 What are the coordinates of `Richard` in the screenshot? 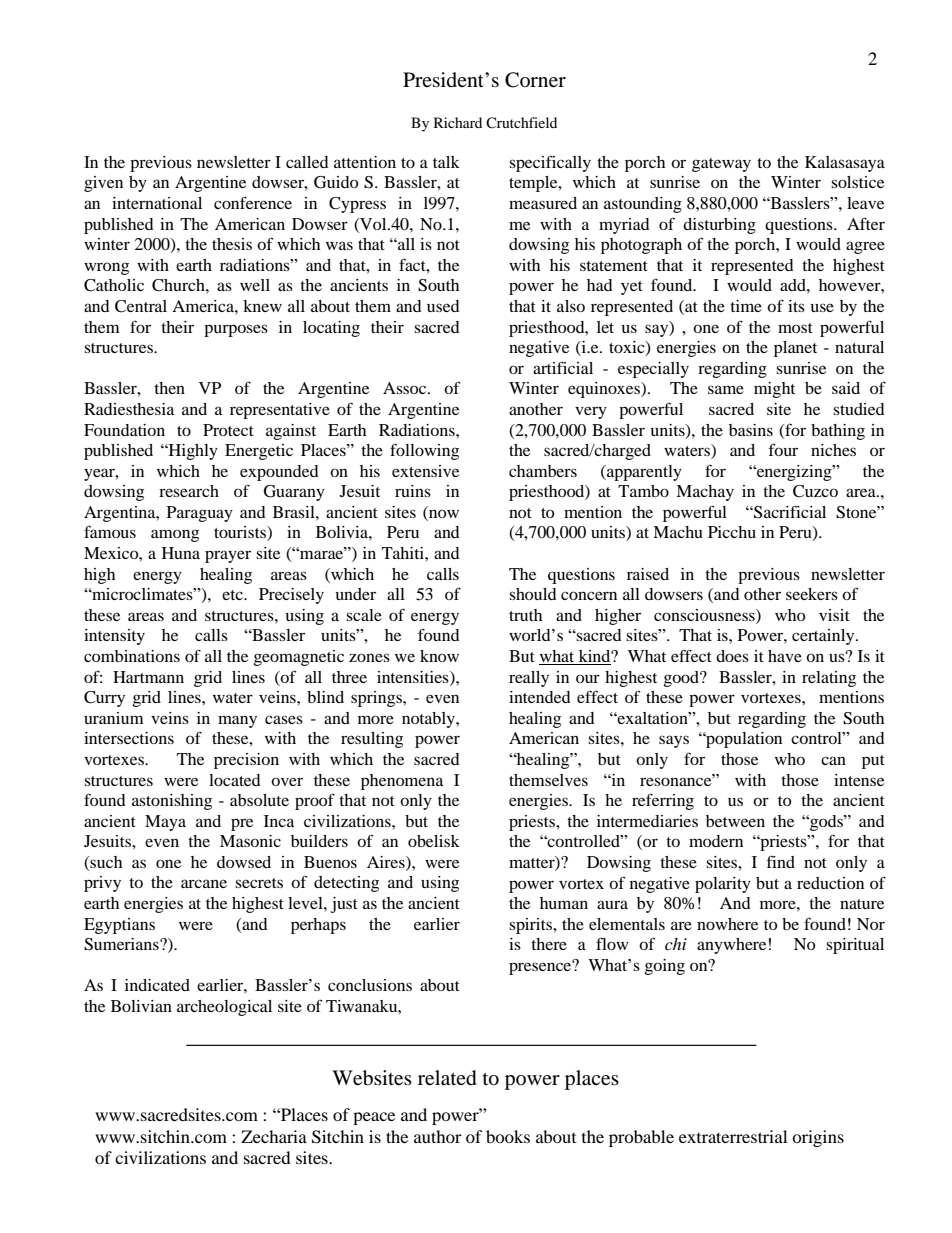 It's located at (458, 122).
